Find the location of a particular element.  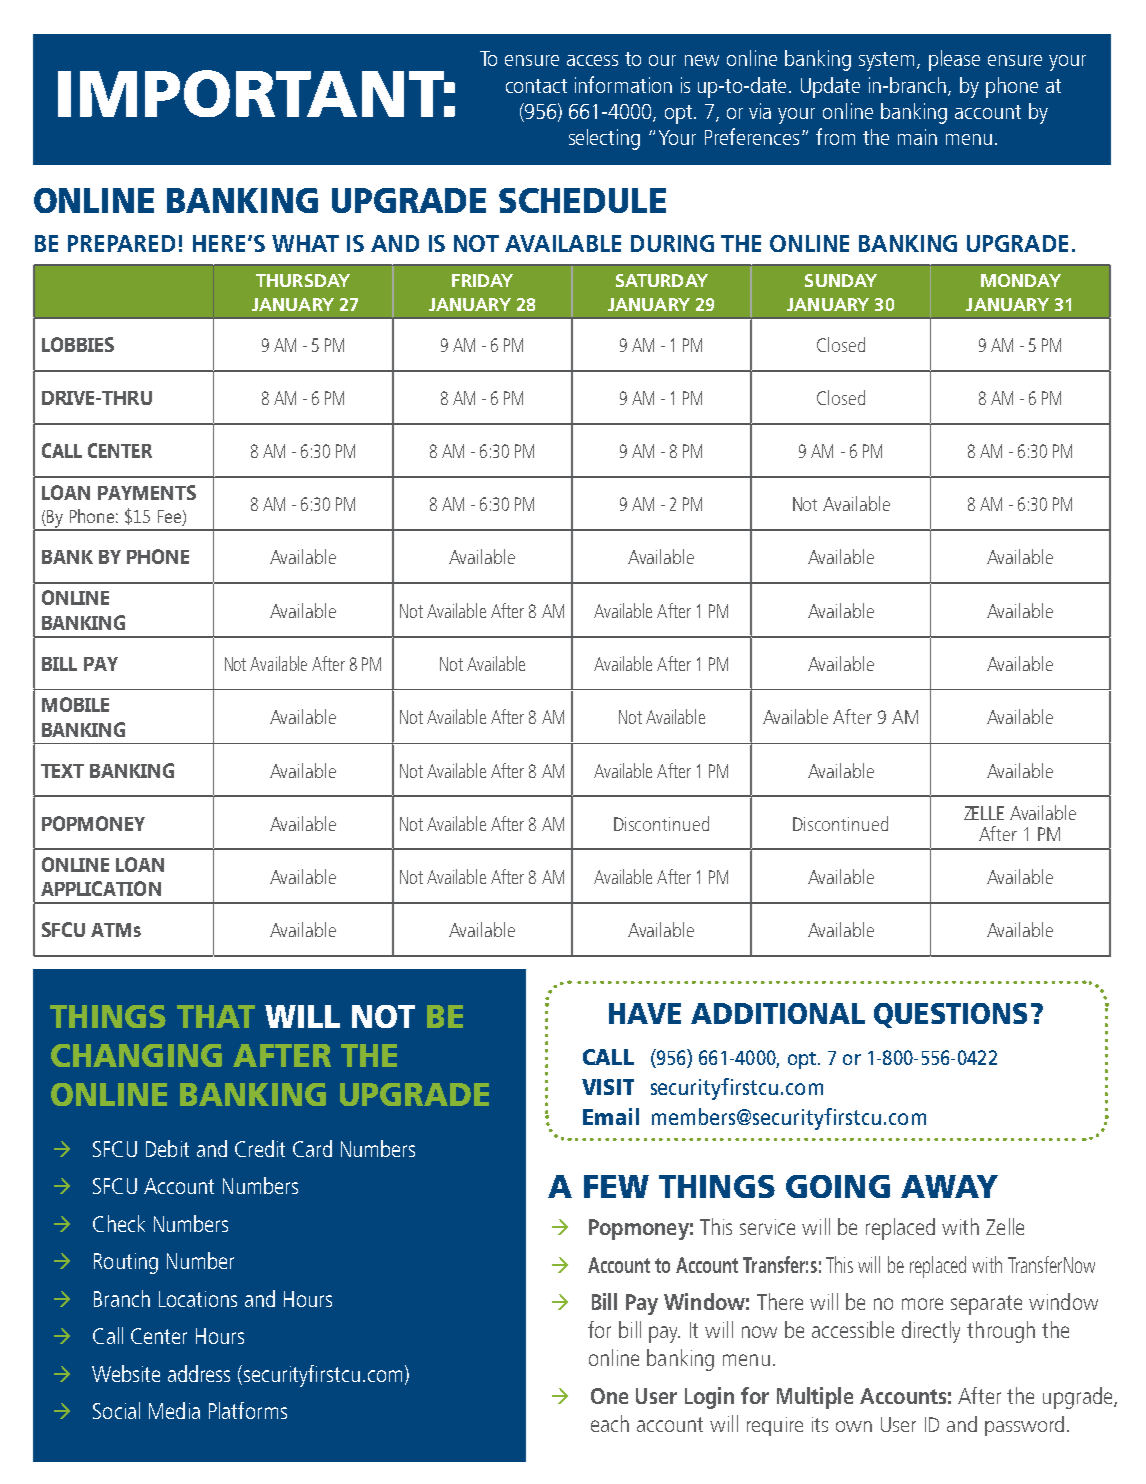

PAYMENTS is located at coordinates (147, 492).
